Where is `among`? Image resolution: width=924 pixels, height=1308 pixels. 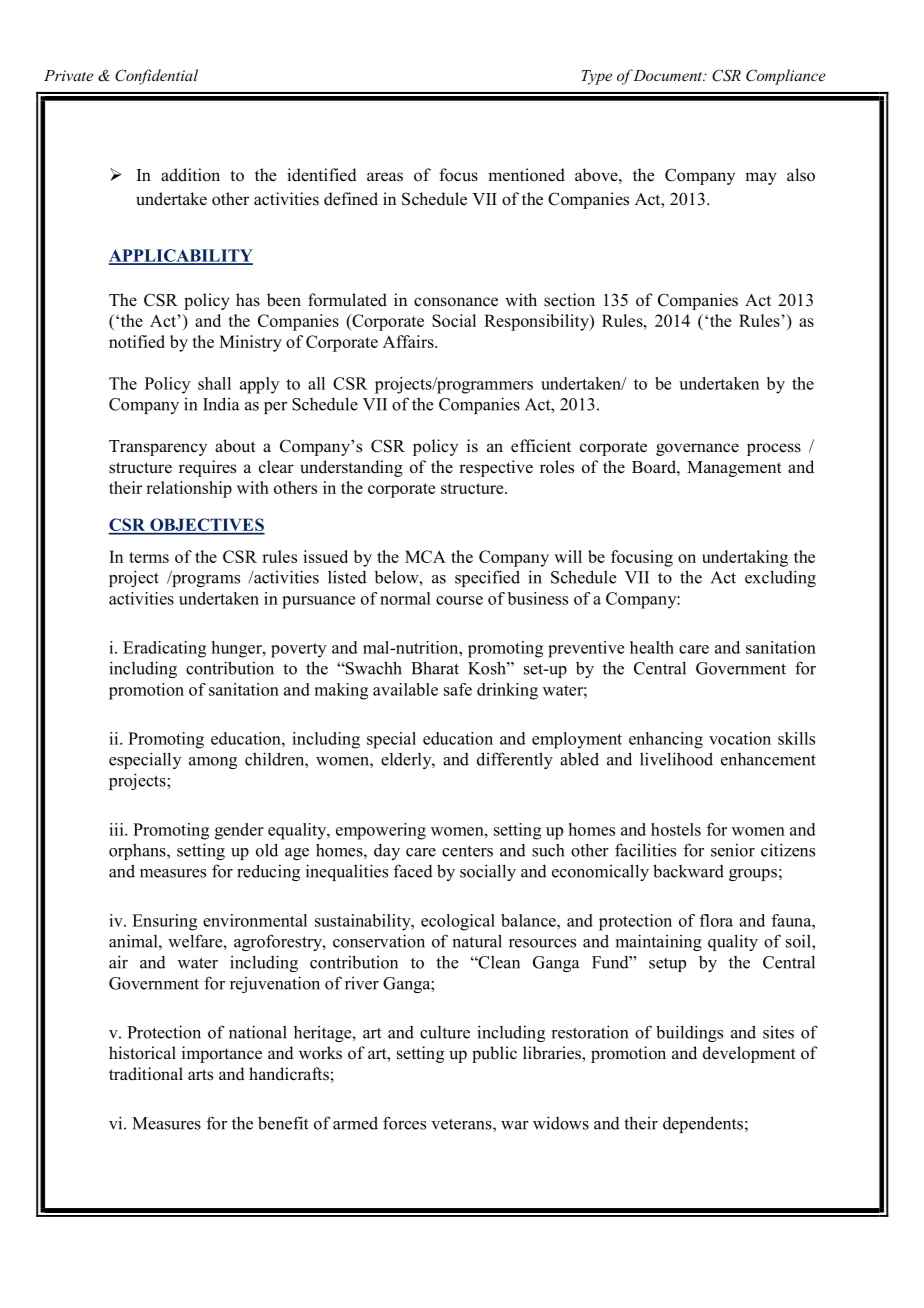 among is located at coordinates (213, 763).
